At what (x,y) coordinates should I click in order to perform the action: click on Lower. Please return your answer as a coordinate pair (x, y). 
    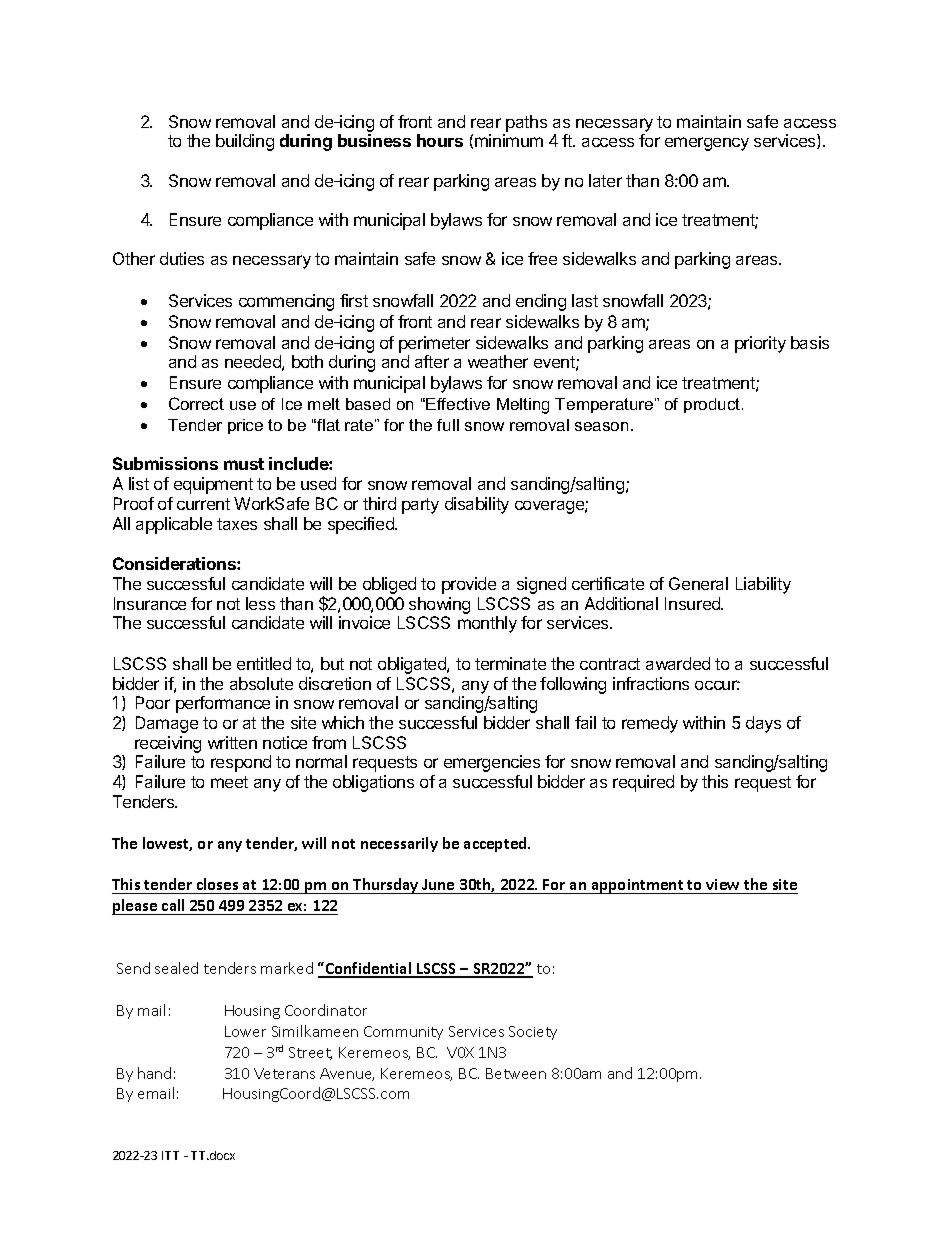
    Looking at the image, I should click on (245, 1031).
